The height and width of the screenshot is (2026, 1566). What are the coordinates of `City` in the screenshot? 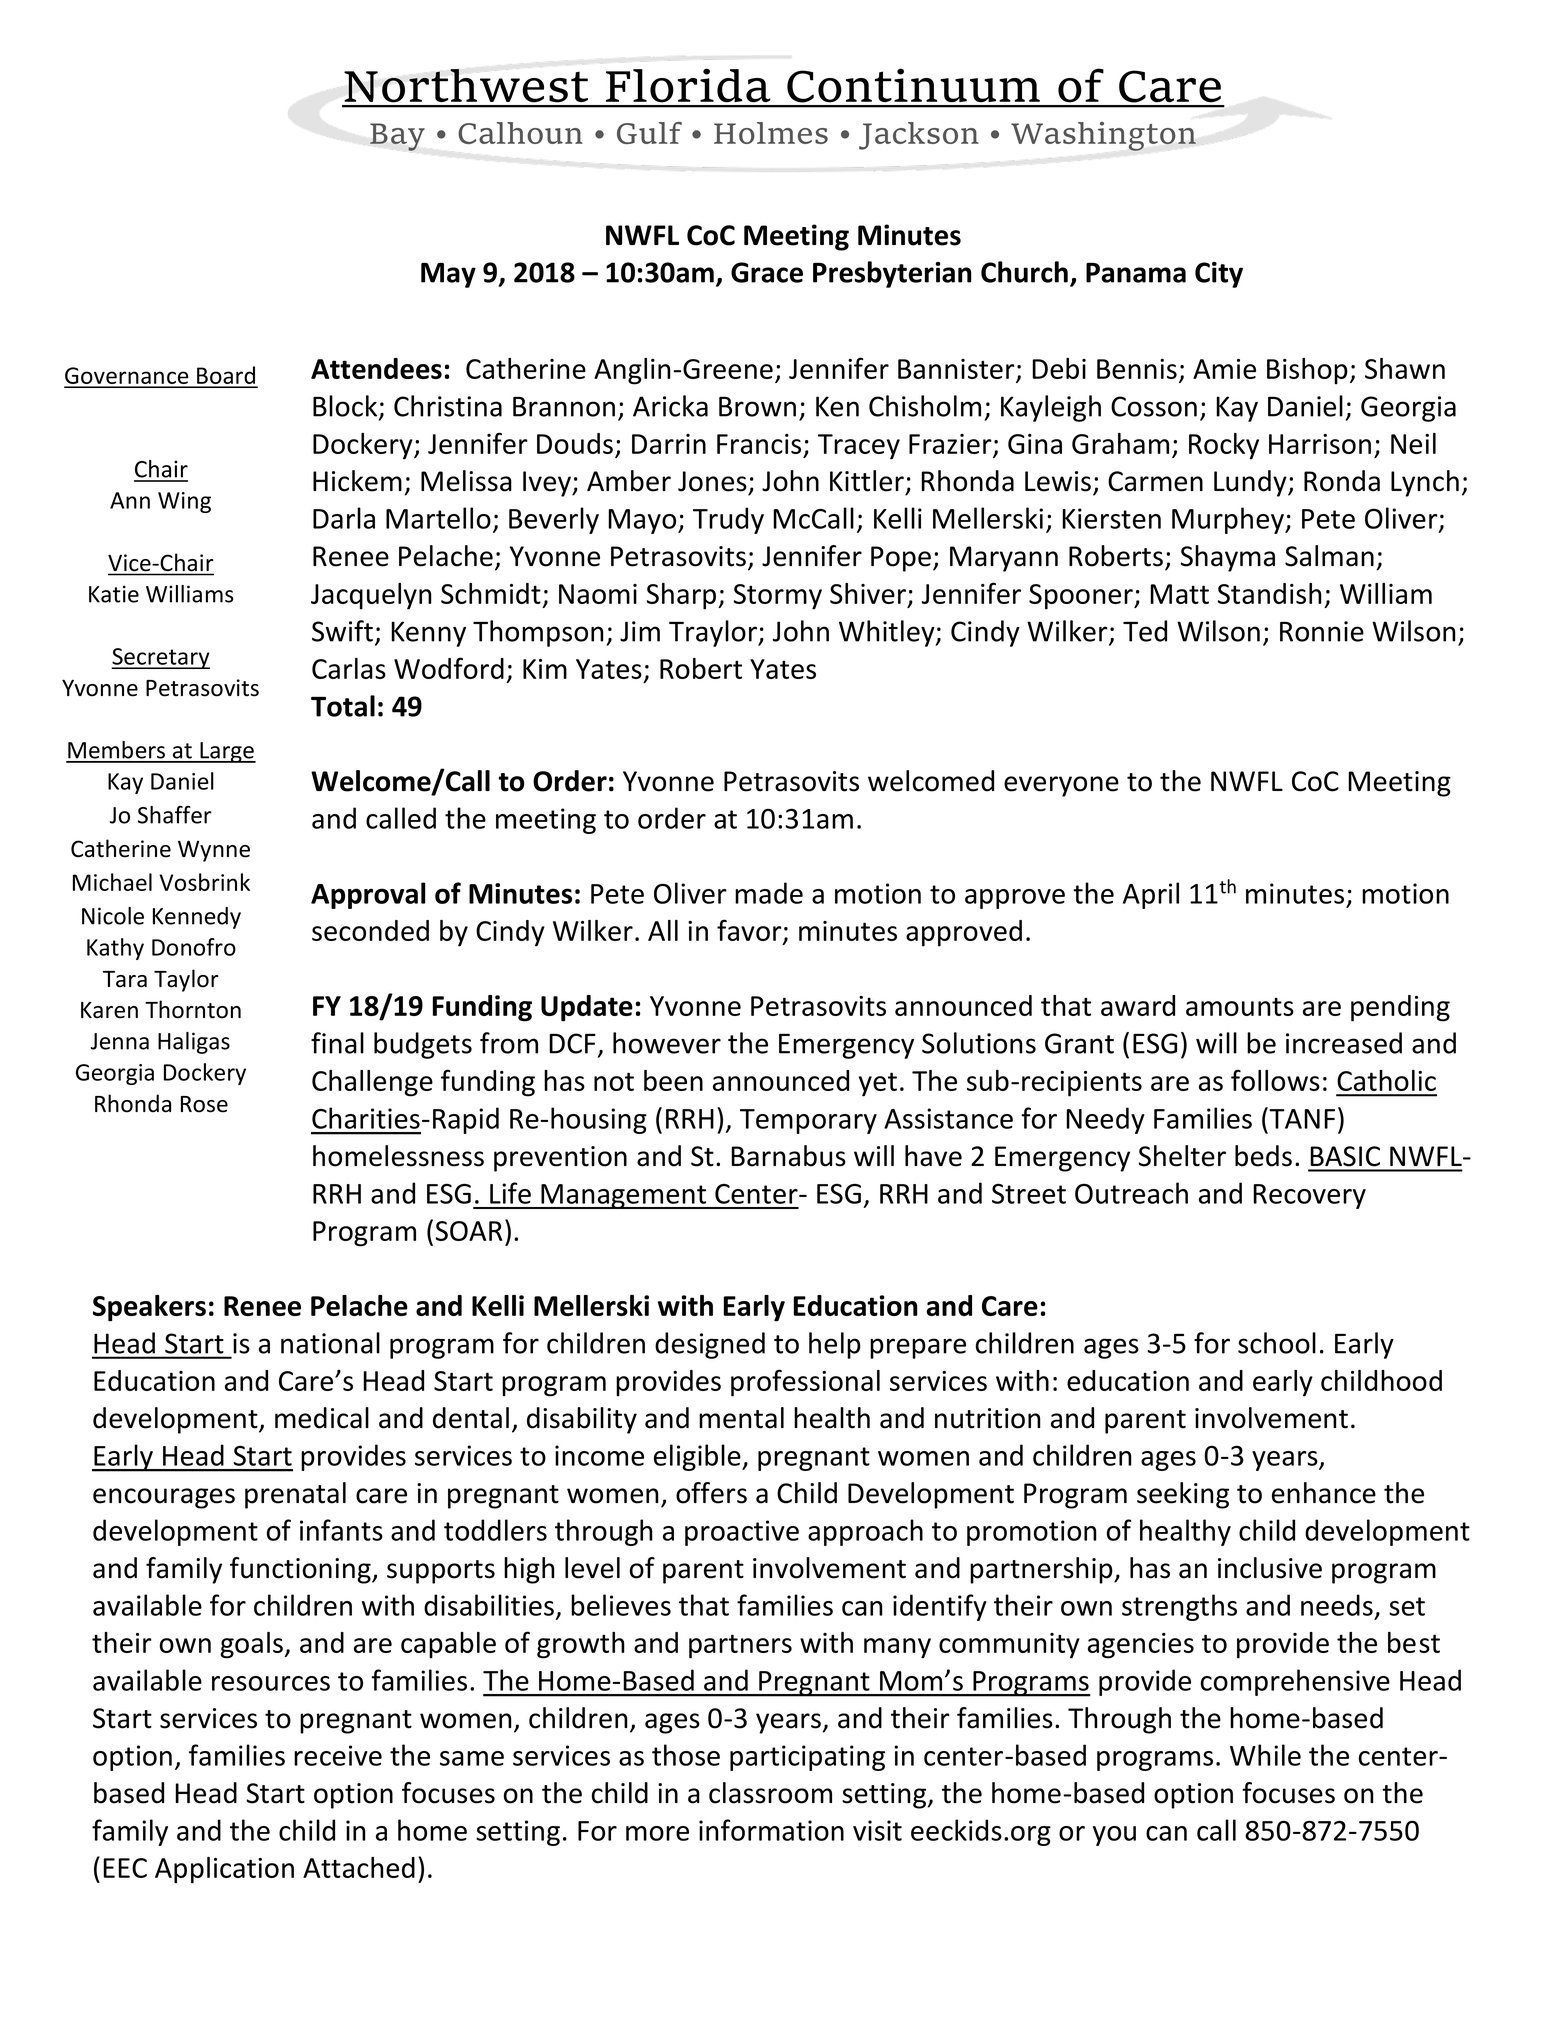 It's located at (1219, 275).
